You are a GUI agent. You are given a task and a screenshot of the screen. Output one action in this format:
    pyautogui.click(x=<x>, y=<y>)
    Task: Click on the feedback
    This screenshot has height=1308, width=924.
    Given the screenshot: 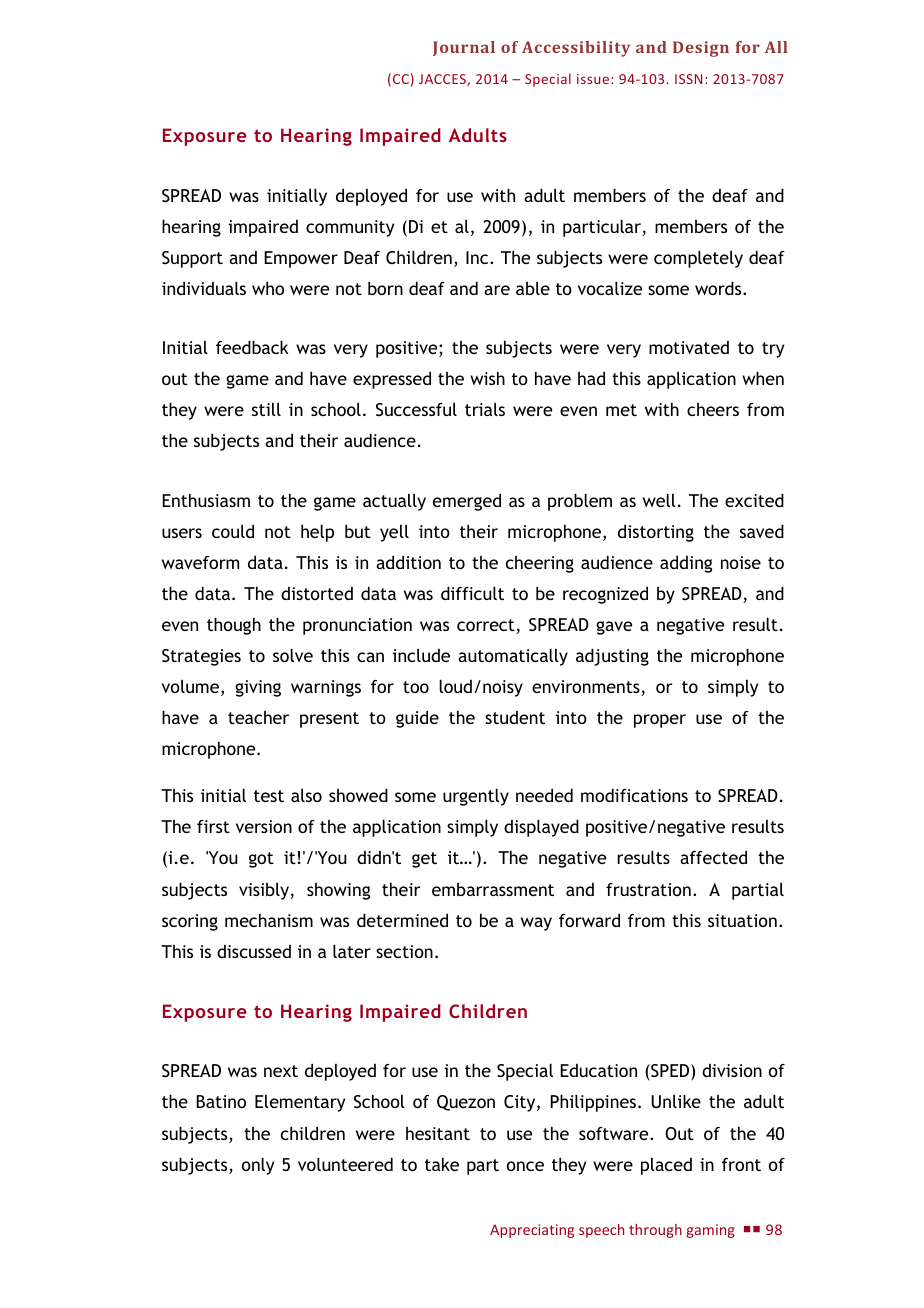 What is the action you would take?
    pyautogui.click(x=252, y=347)
